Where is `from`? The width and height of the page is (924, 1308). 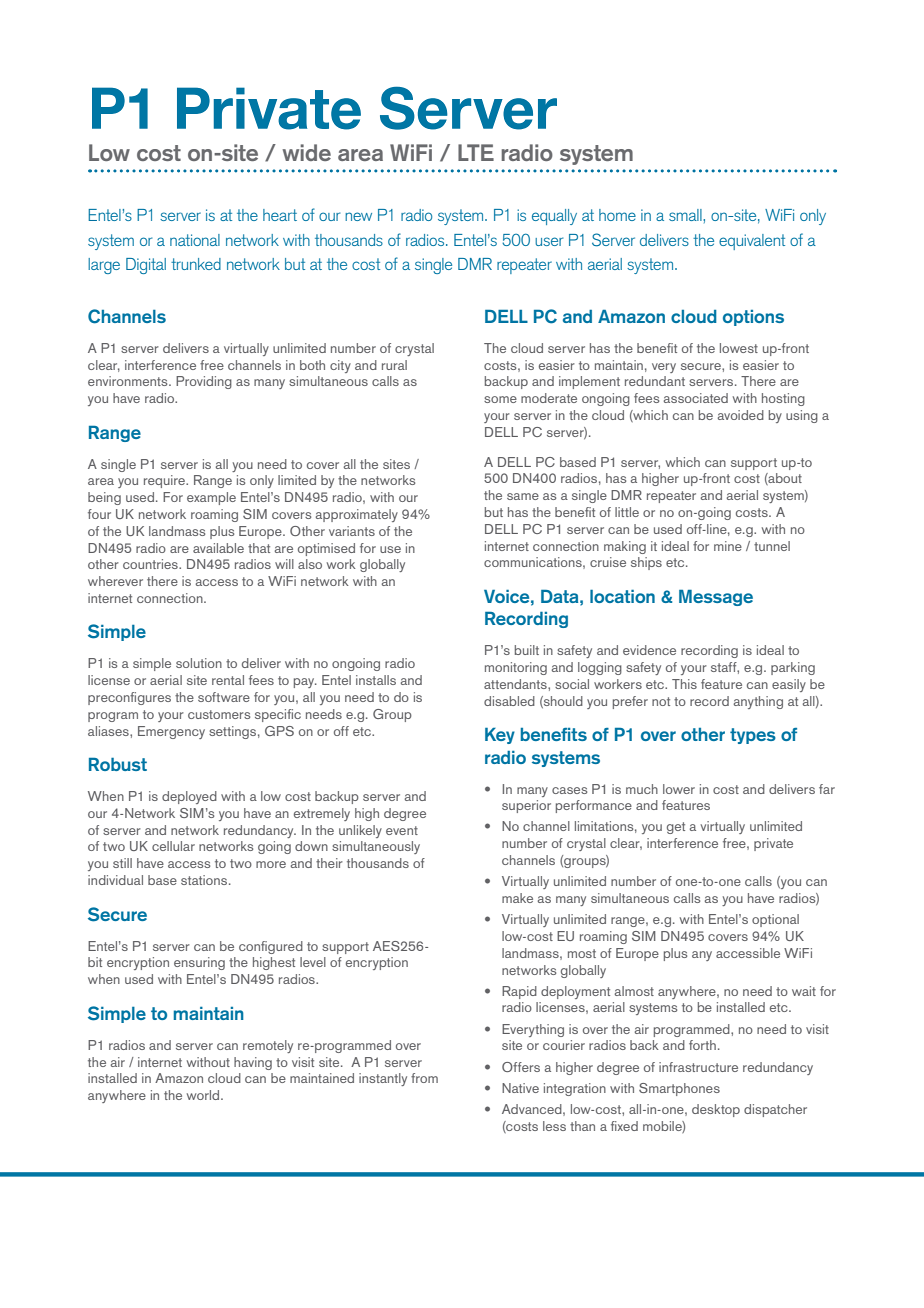 from is located at coordinates (424, 1078).
